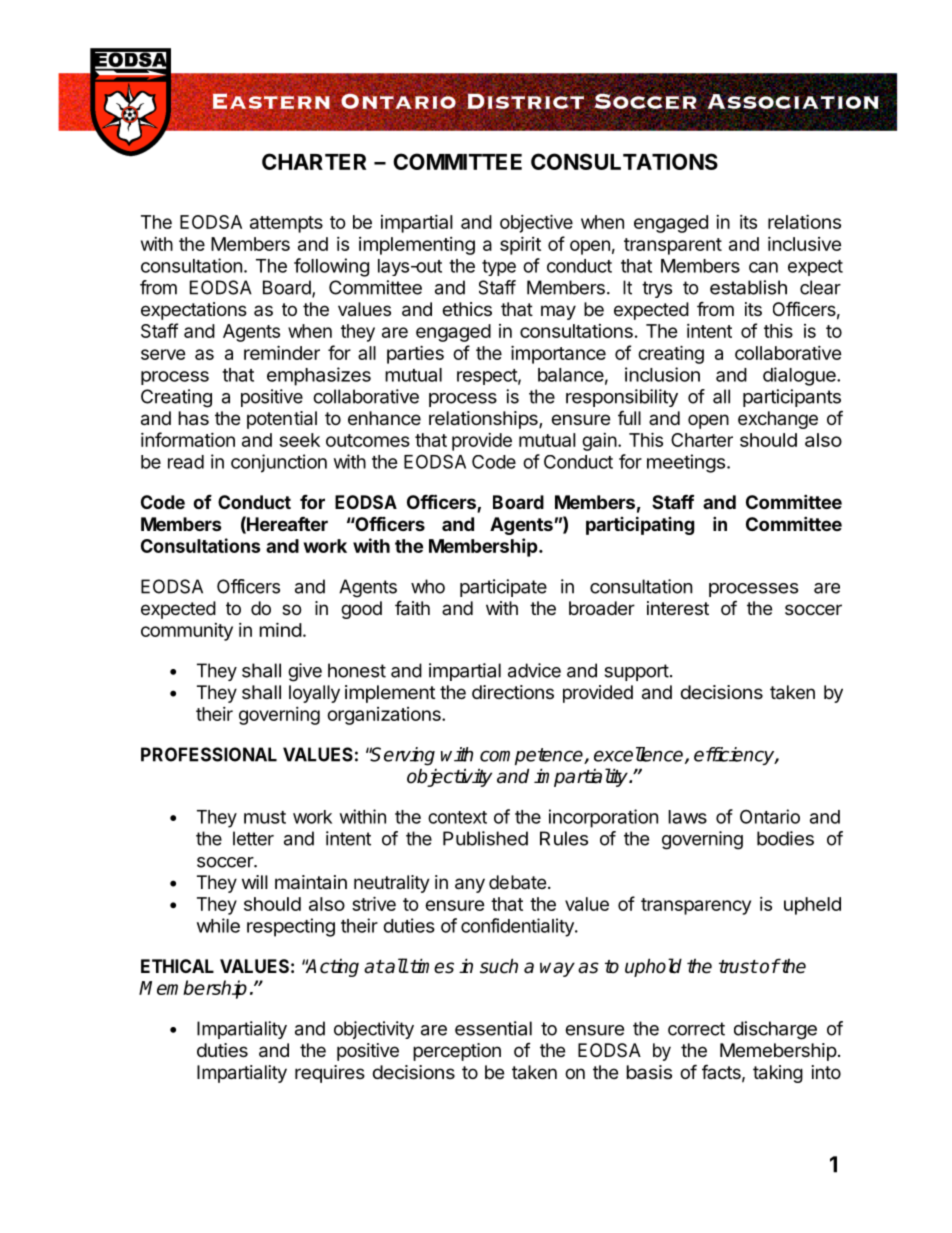 The height and width of the page is (1233, 952). Describe the element at coordinates (493, 1028) in the page. I see `essential` at that location.
